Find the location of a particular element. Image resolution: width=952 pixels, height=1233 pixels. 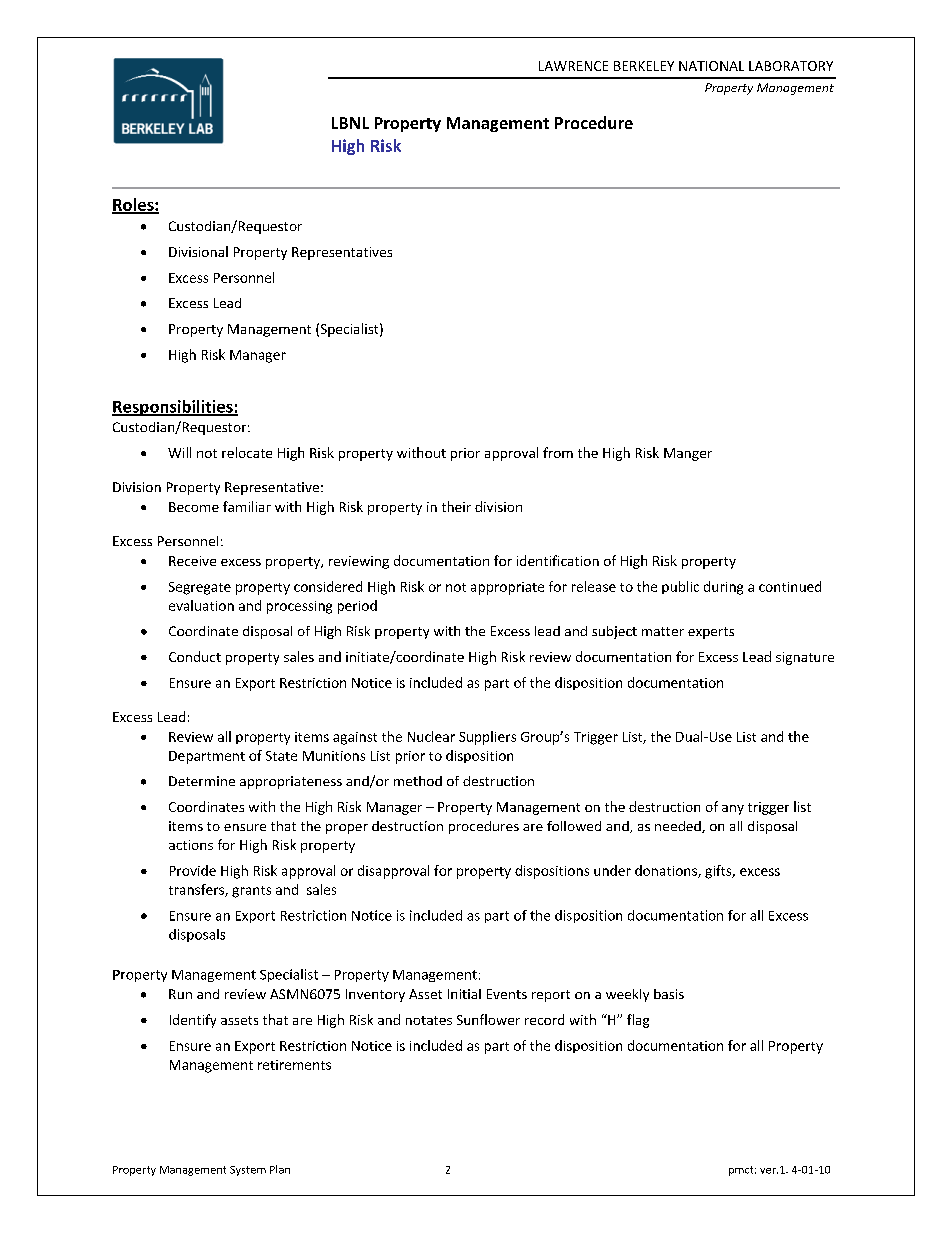

BERKELEY is located at coordinates (644, 66).
